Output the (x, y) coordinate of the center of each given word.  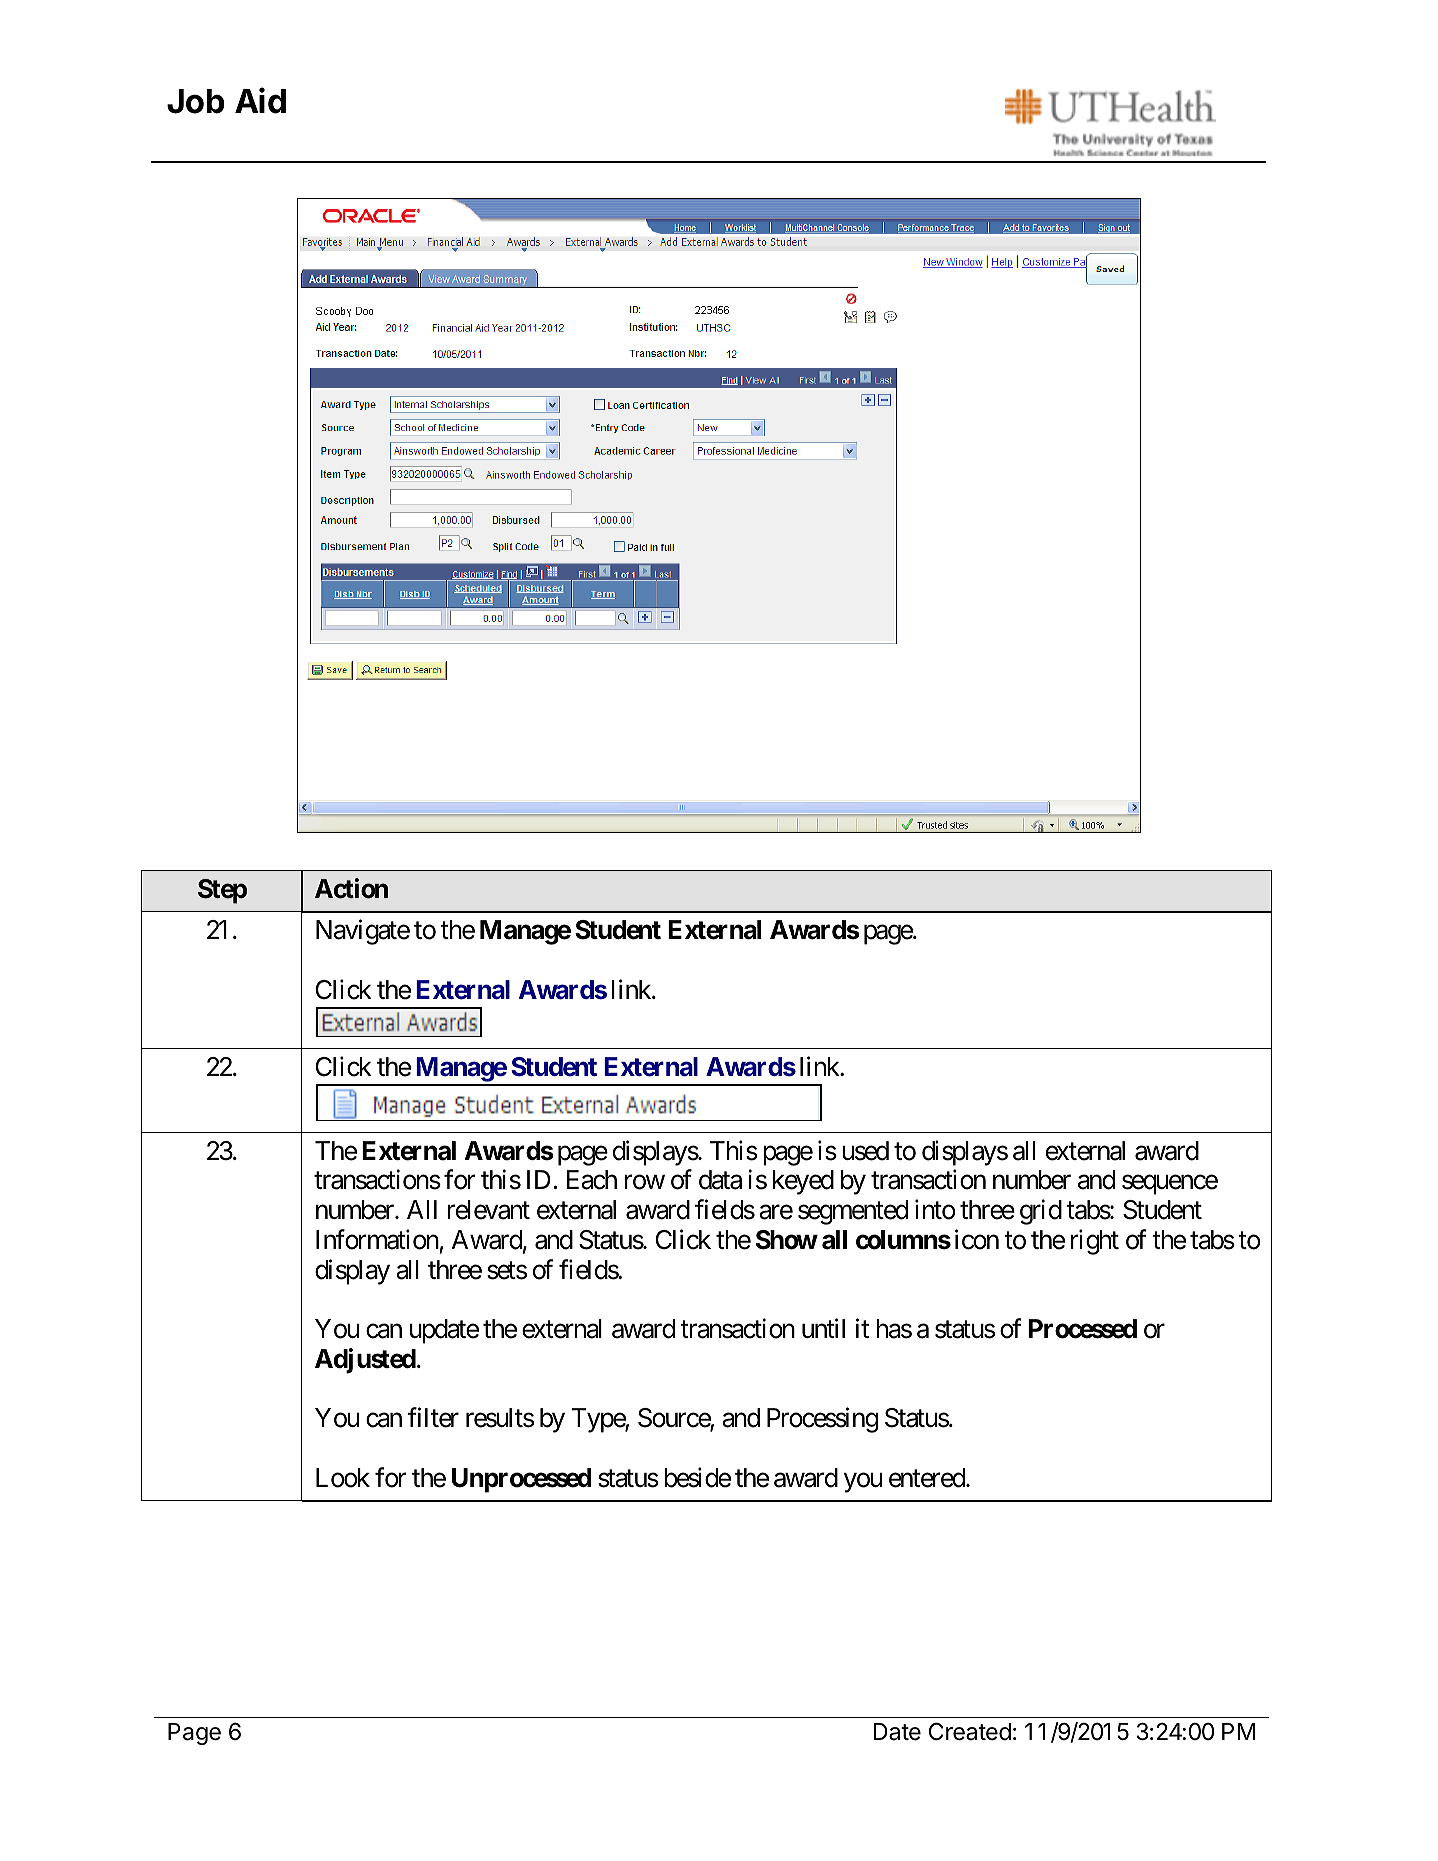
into (935, 1209)
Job (196, 101)
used (865, 1151)
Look (343, 1478)
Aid (260, 100)
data (720, 1180)
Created (970, 1731)
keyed (803, 1182)
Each (592, 1180)
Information (377, 1239)
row (645, 1183)
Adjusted (365, 1361)
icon (977, 1239)
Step (222, 891)
